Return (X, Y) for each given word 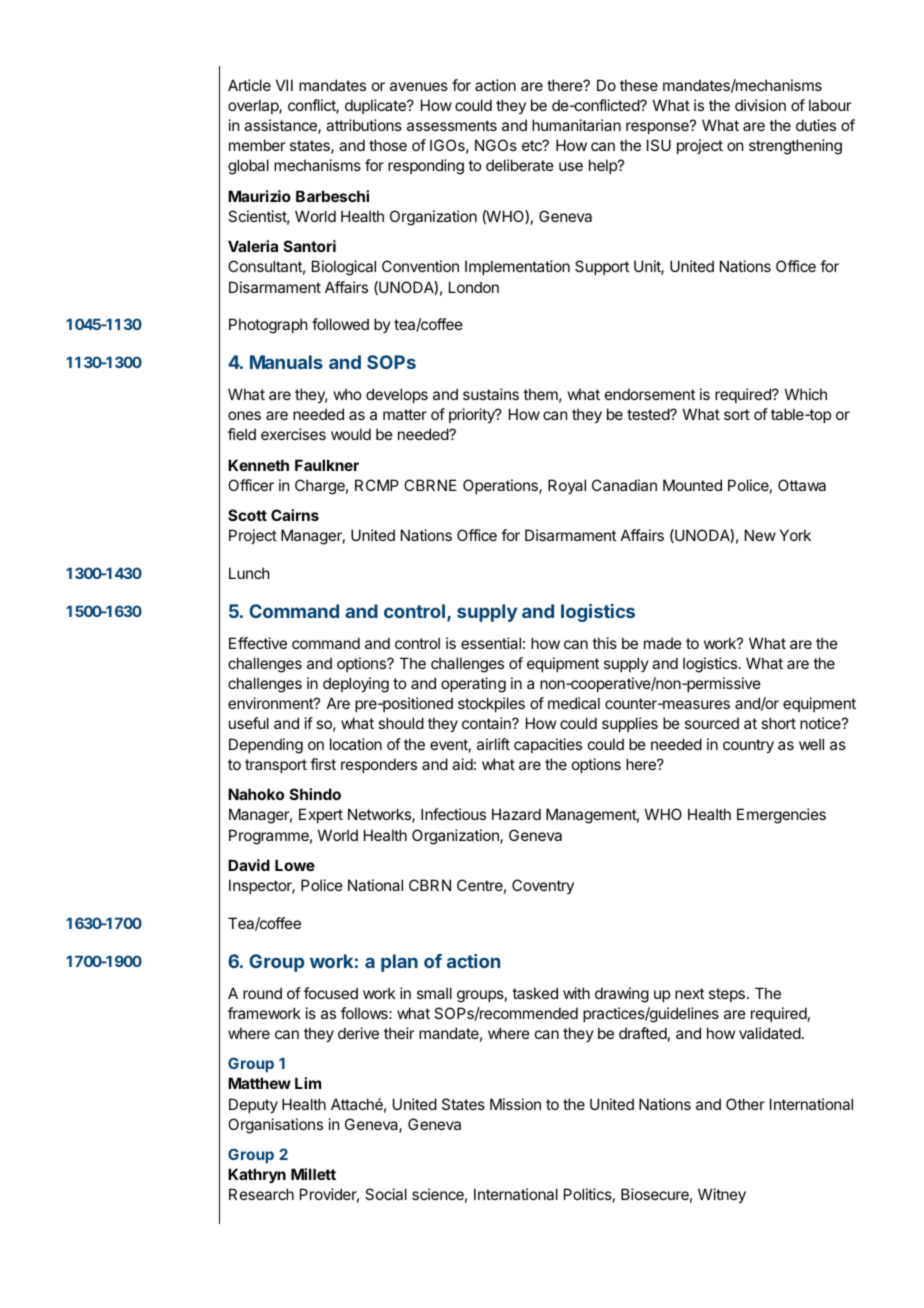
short (778, 723)
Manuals (286, 362)
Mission (515, 1104)
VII (284, 85)
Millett (313, 1174)
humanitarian (576, 125)
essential (491, 643)
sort (737, 414)
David (249, 865)
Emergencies (781, 816)
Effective (258, 643)
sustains (491, 394)
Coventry (543, 886)
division (760, 105)
